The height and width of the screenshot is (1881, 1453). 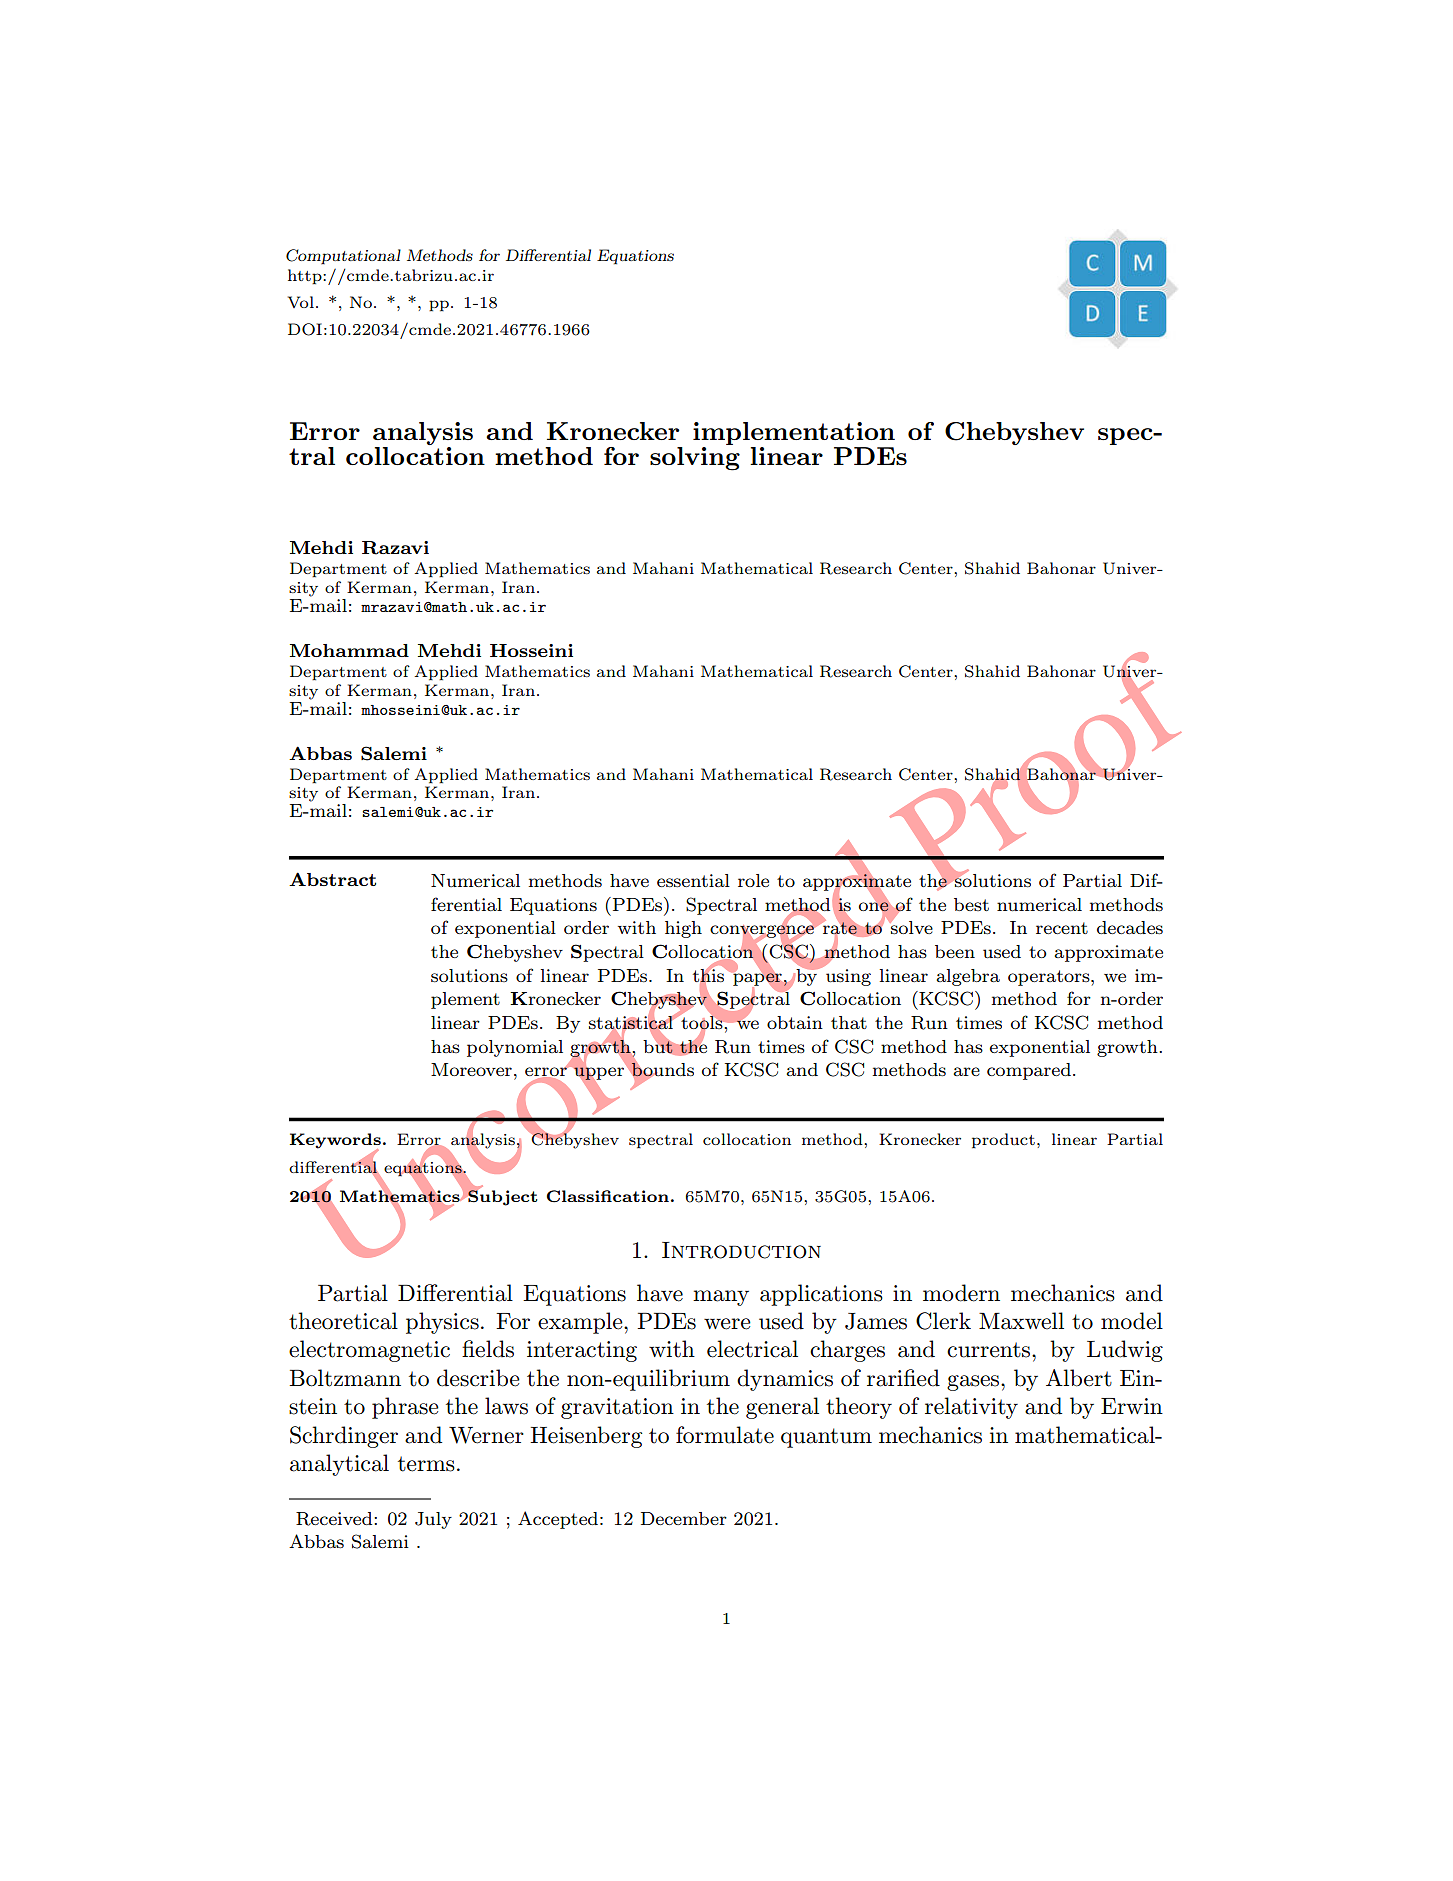 What do you see at coordinates (695, 459) in the screenshot?
I see `solving` at bounding box center [695, 459].
